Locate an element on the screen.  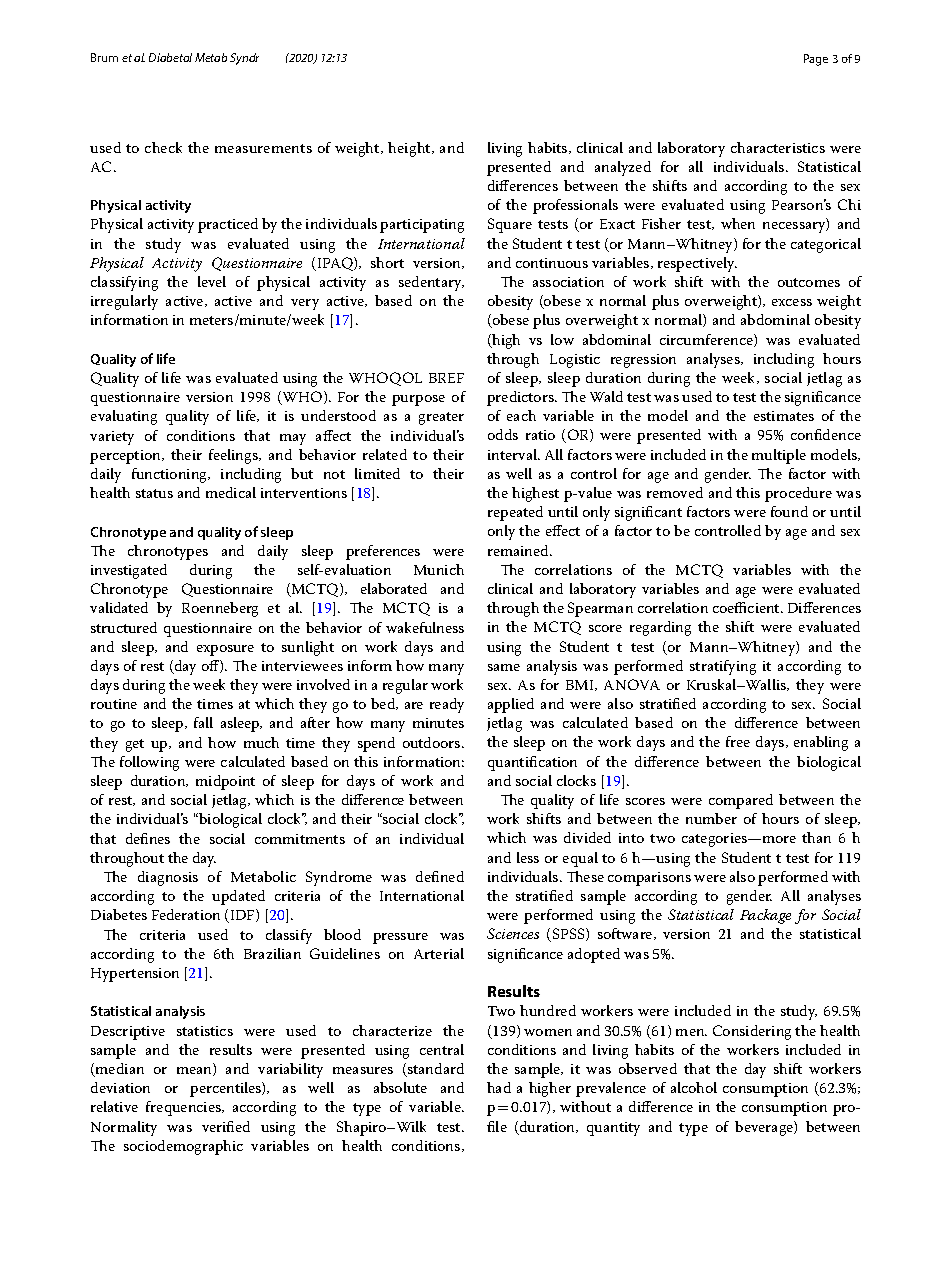
frequencies is located at coordinates (184, 1108).
